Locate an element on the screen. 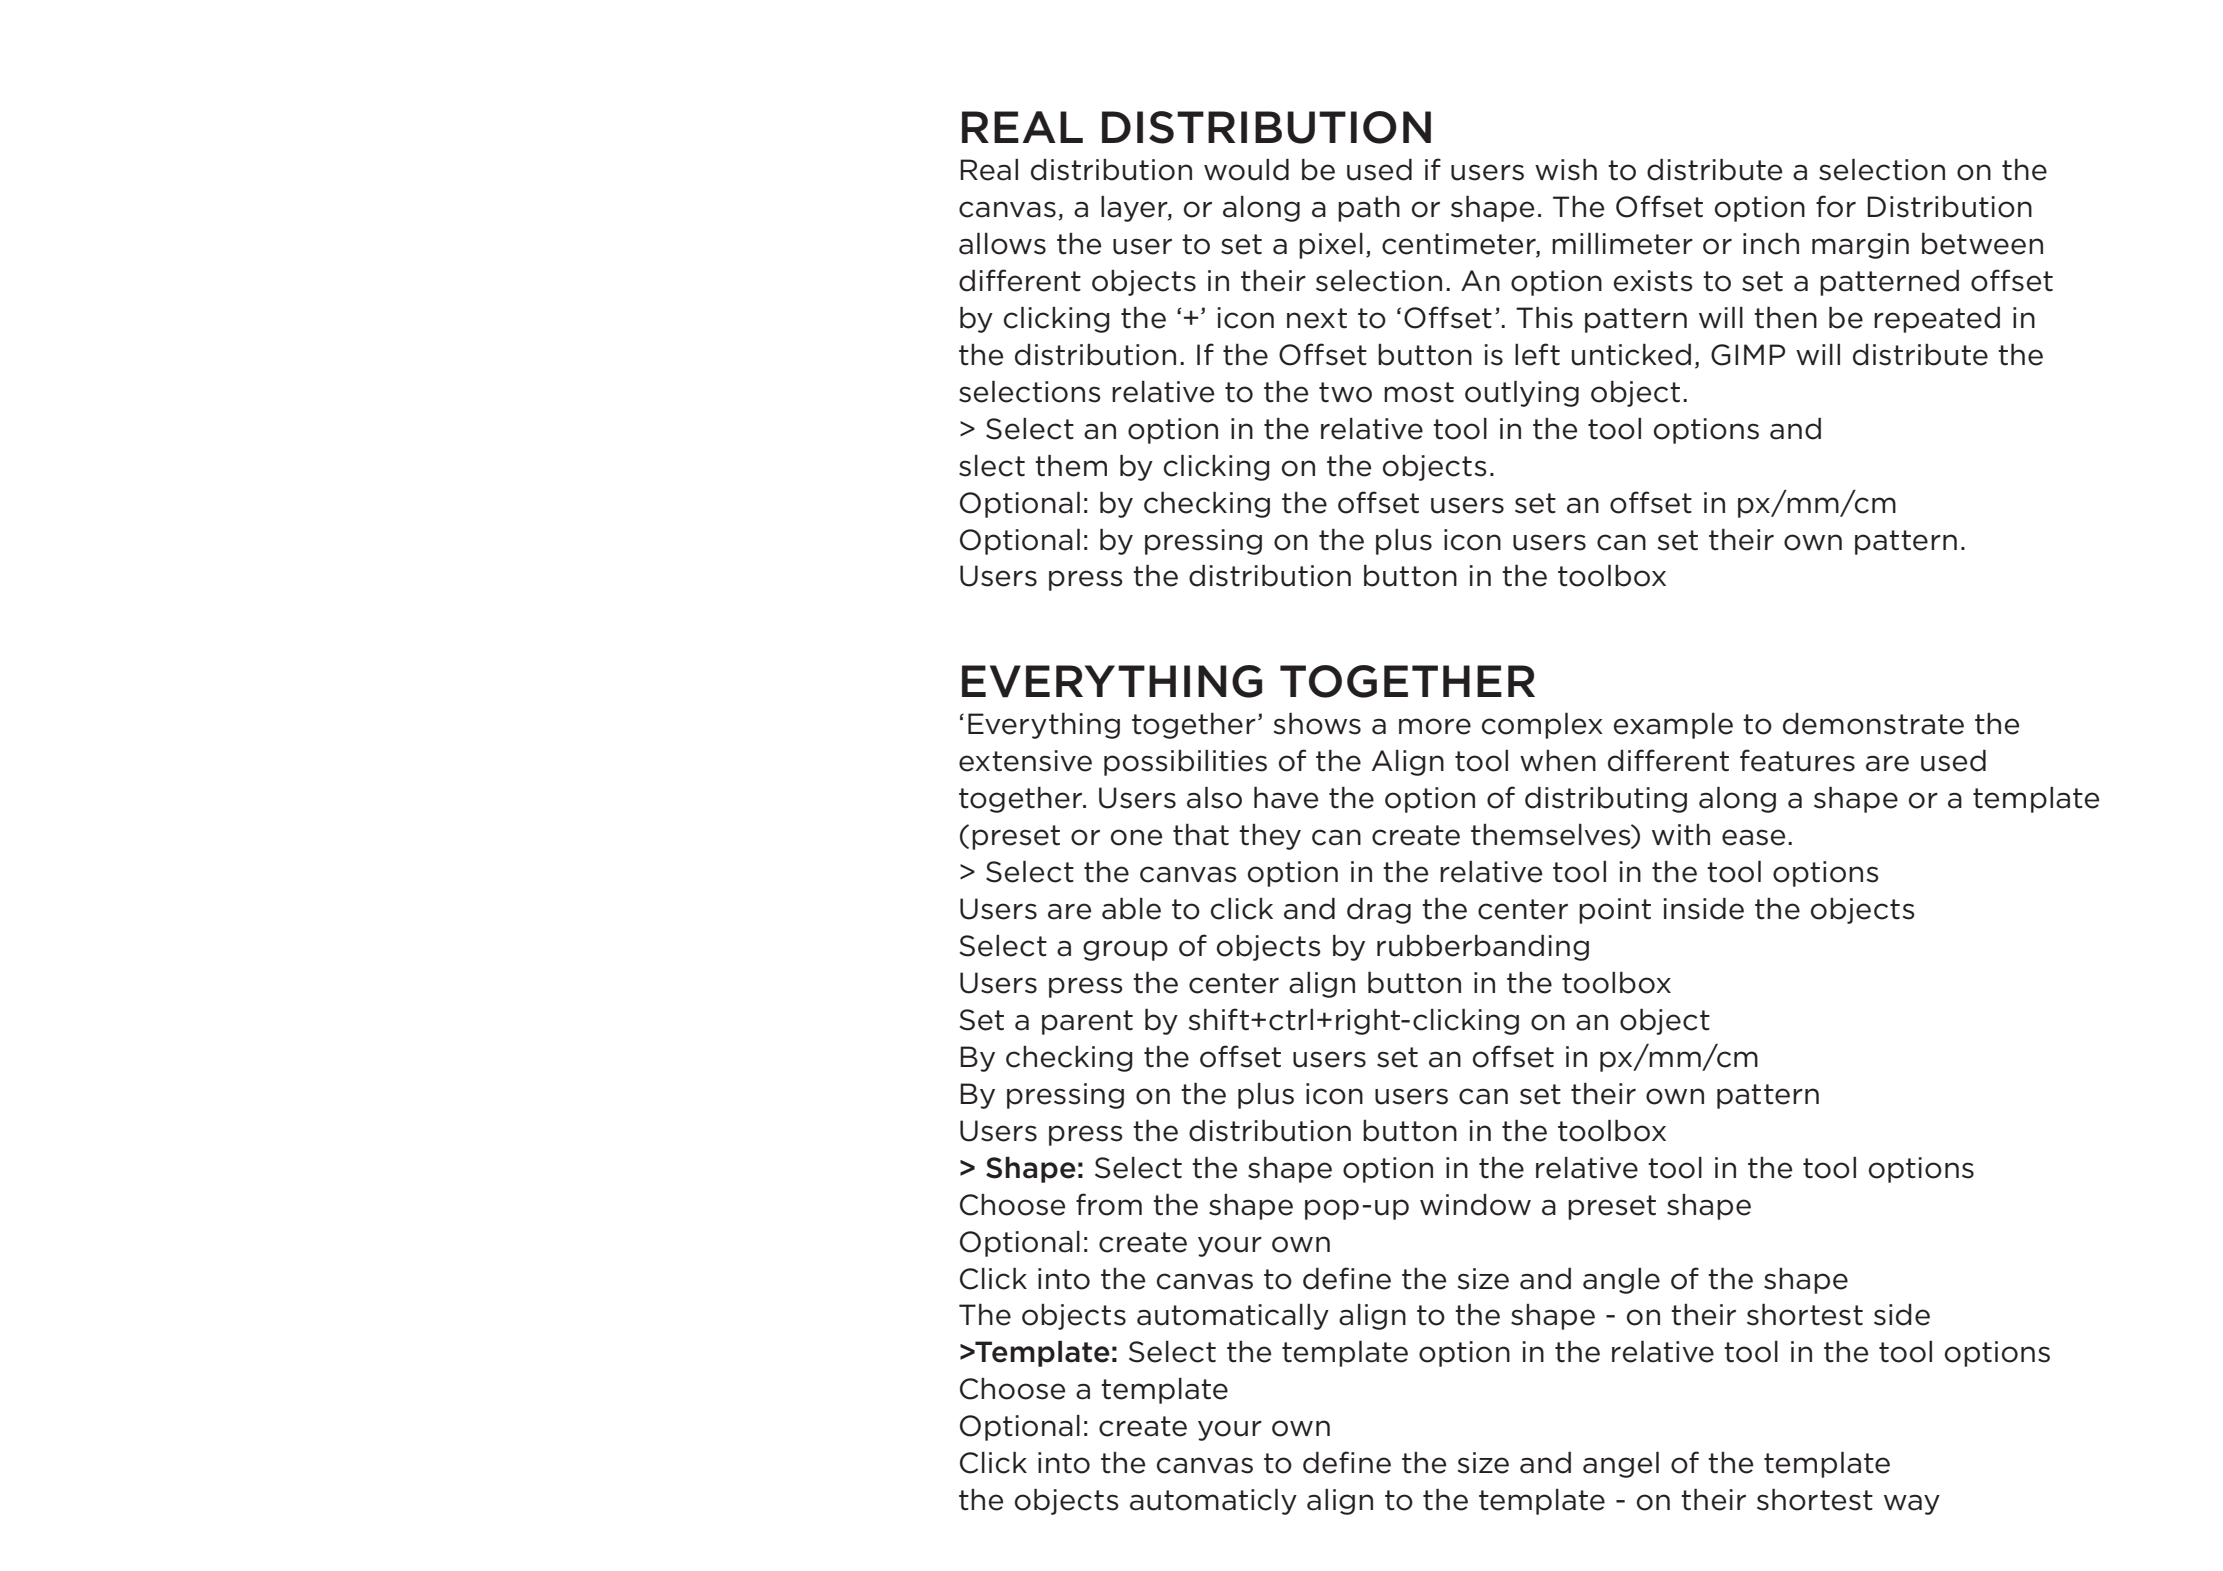 The image size is (2223, 1571). wish is located at coordinates (1566, 170).
